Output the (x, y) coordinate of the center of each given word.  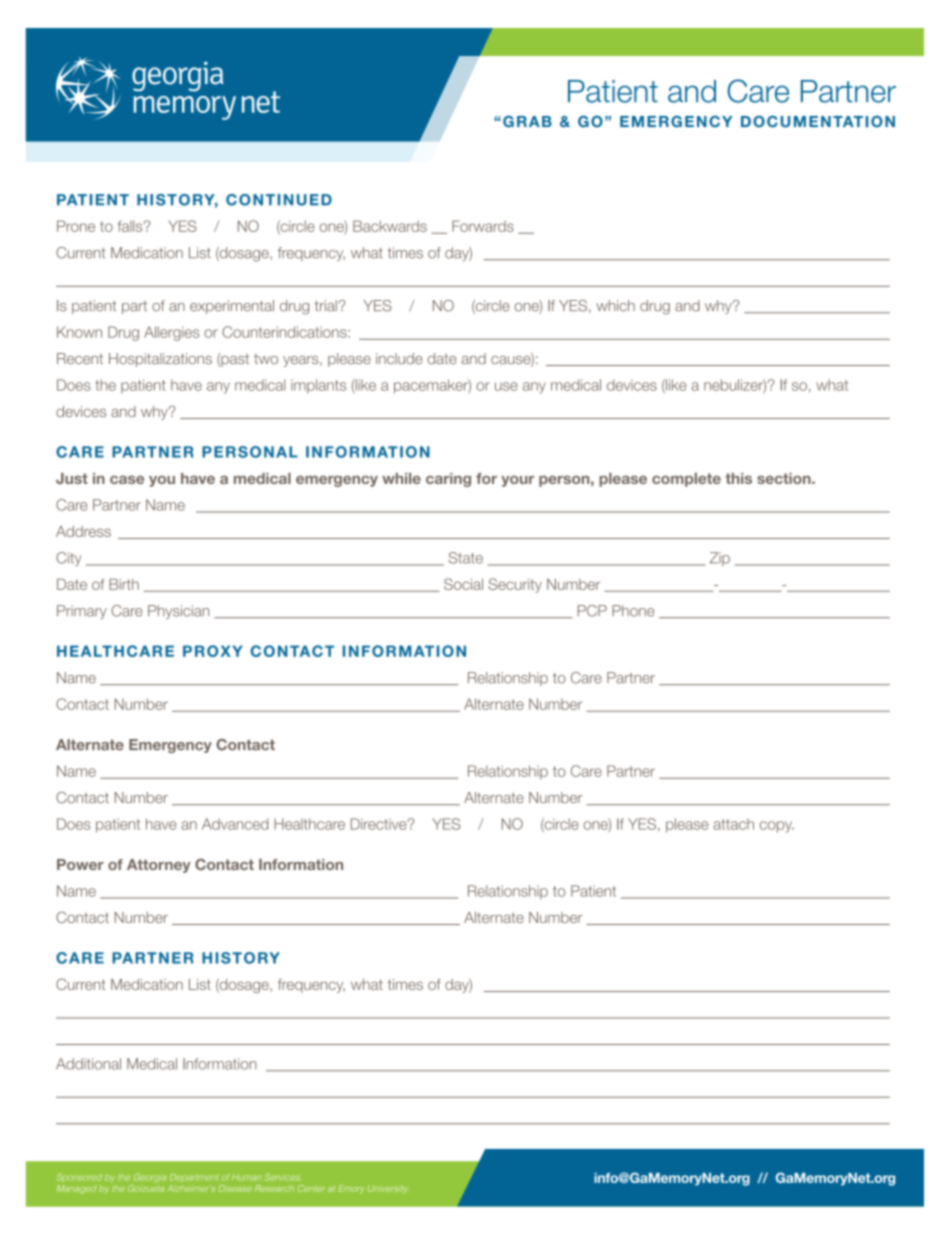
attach (733, 824)
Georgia (150, 1178)
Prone (76, 226)
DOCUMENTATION (818, 121)
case (127, 479)
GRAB (527, 121)
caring (448, 480)
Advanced (235, 824)
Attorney (159, 866)
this (738, 478)
